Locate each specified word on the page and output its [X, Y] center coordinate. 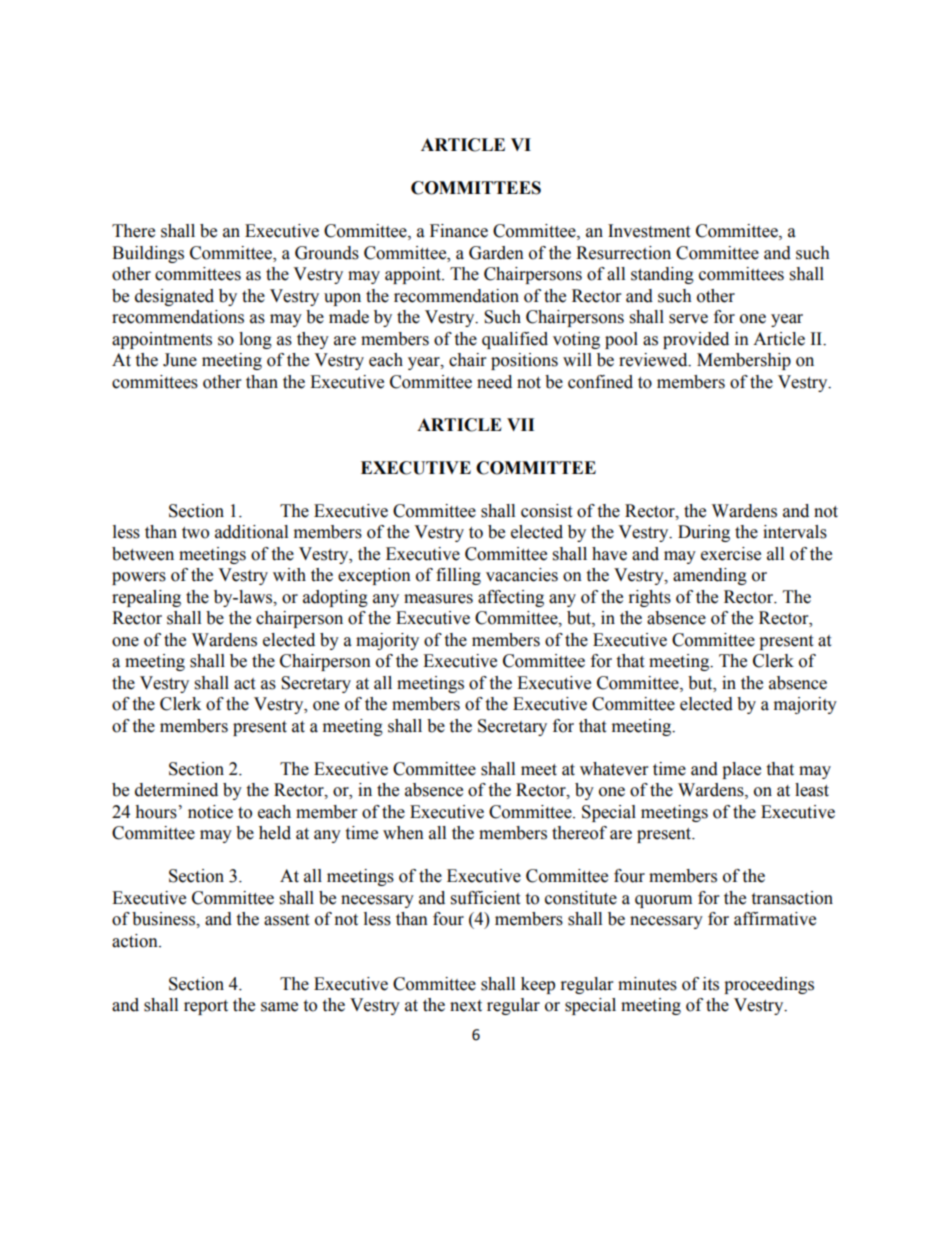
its [711, 984]
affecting [511, 598]
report [206, 1007]
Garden [496, 253]
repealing [146, 598]
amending [710, 576]
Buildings [148, 254]
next [466, 1006]
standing [662, 275]
